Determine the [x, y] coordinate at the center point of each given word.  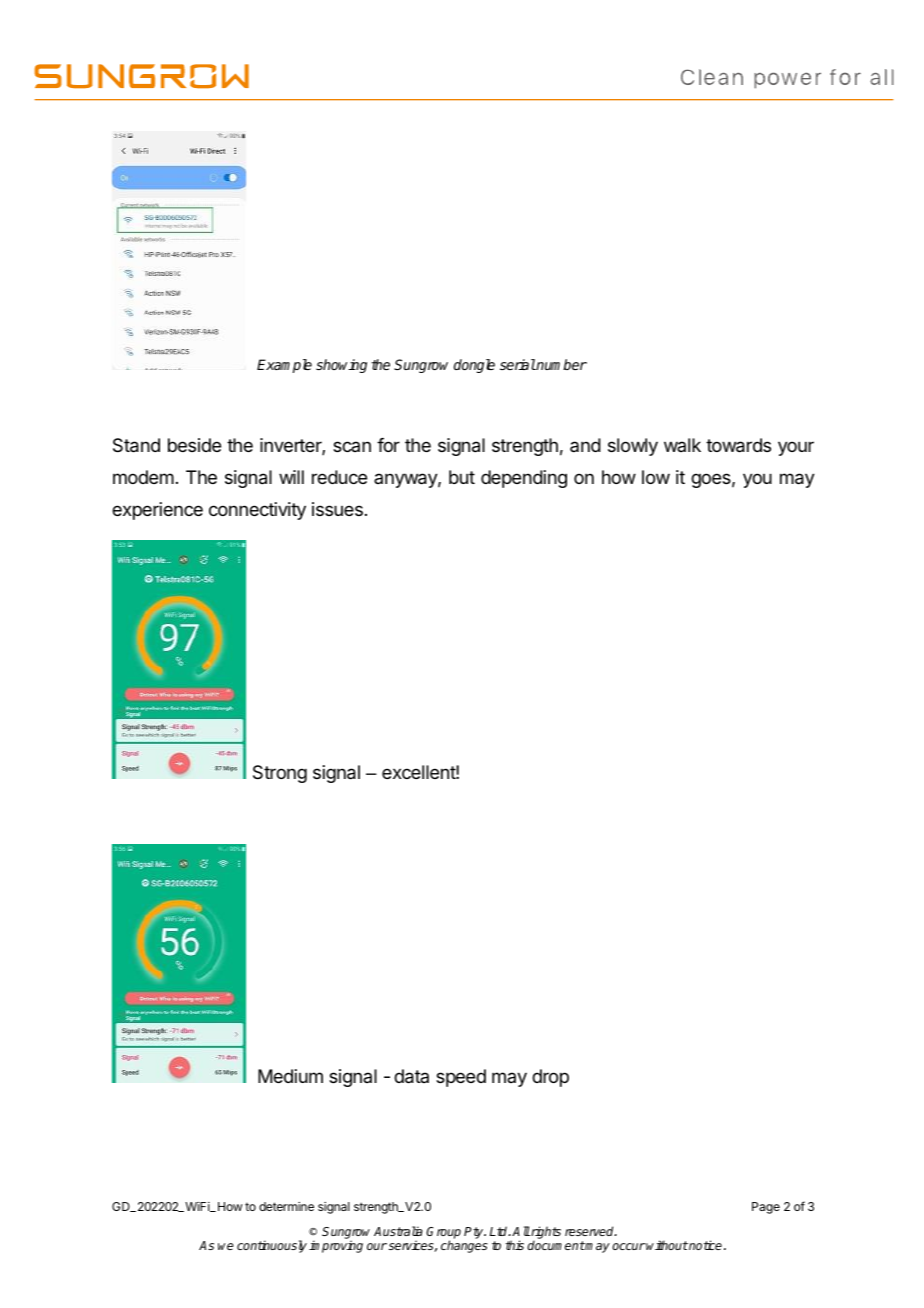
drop [550, 1078]
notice [704, 1245]
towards [738, 445]
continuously [272, 1246]
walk [682, 445]
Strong [280, 774]
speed [461, 1078]
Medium [290, 1076]
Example [284, 366]
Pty [475, 1233]
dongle [474, 366]
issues [337, 509]
